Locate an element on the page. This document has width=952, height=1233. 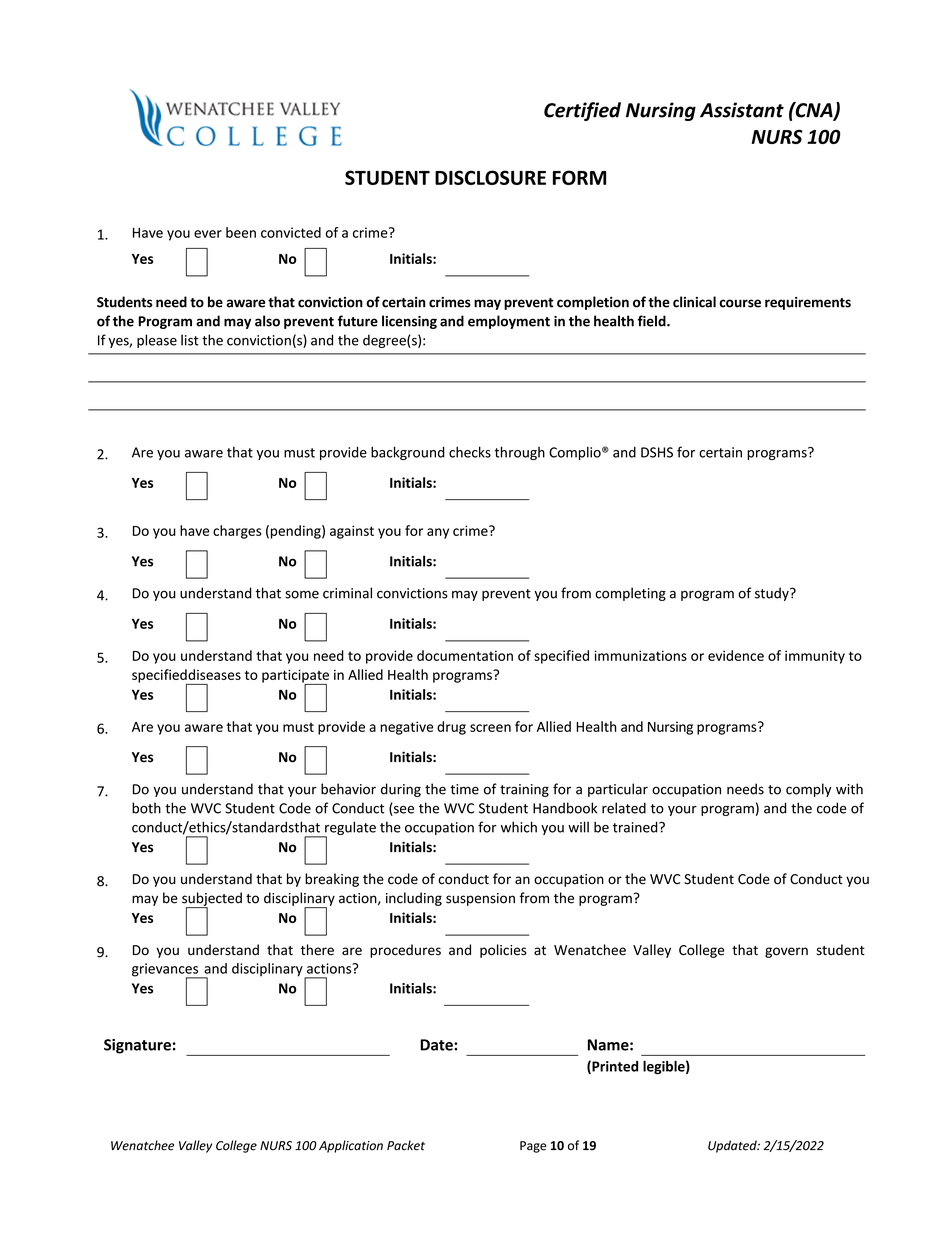
Assistant is located at coordinates (742, 110).
